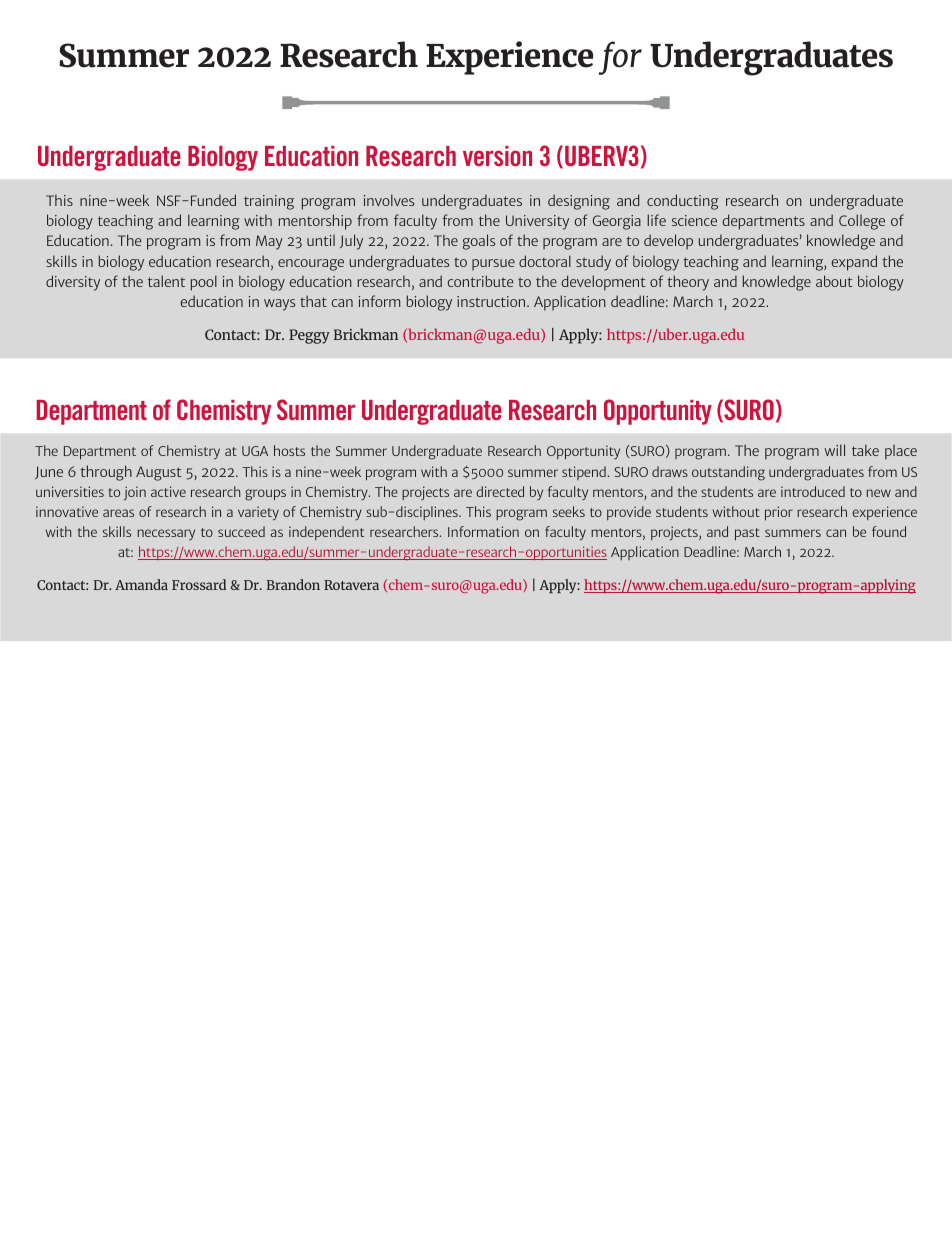 The width and height of the document is (952, 1233). I want to click on training, so click(269, 202).
